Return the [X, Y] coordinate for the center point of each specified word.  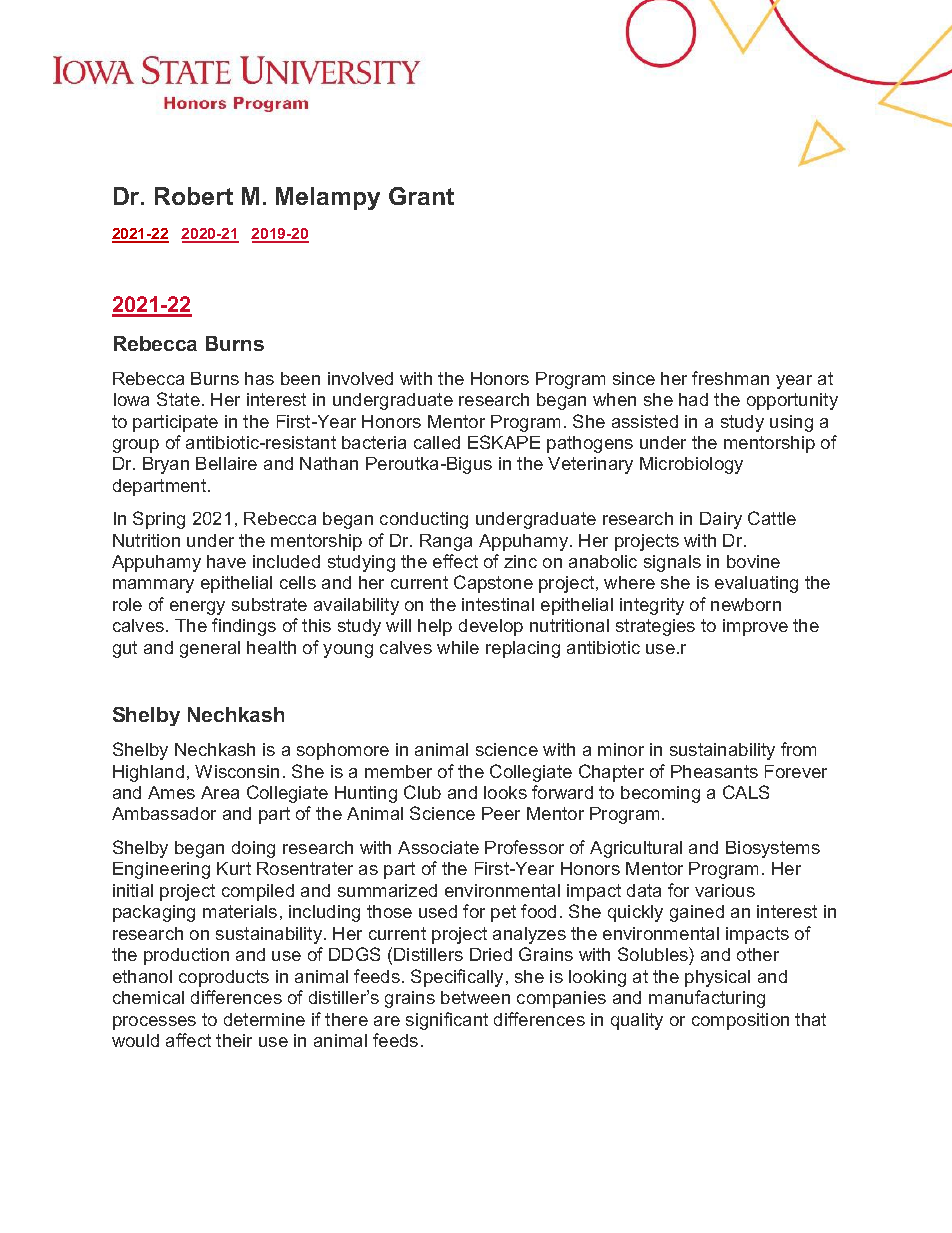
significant [447, 1021]
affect [188, 1040]
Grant [421, 196]
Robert [194, 196]
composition [740, 1021]
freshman [730, 378]
